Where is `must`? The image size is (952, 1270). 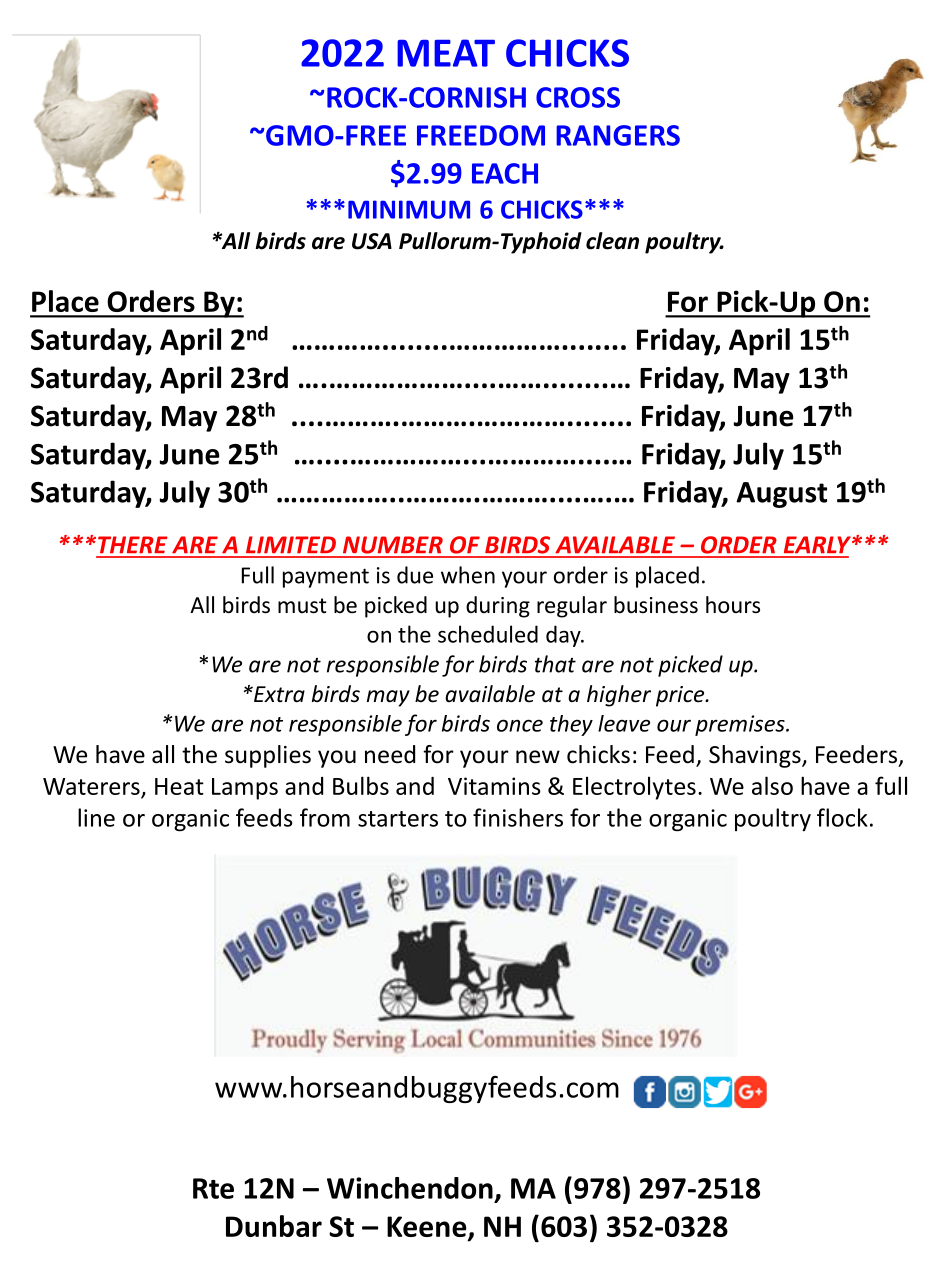
must is located at coordinates (302, 606).
